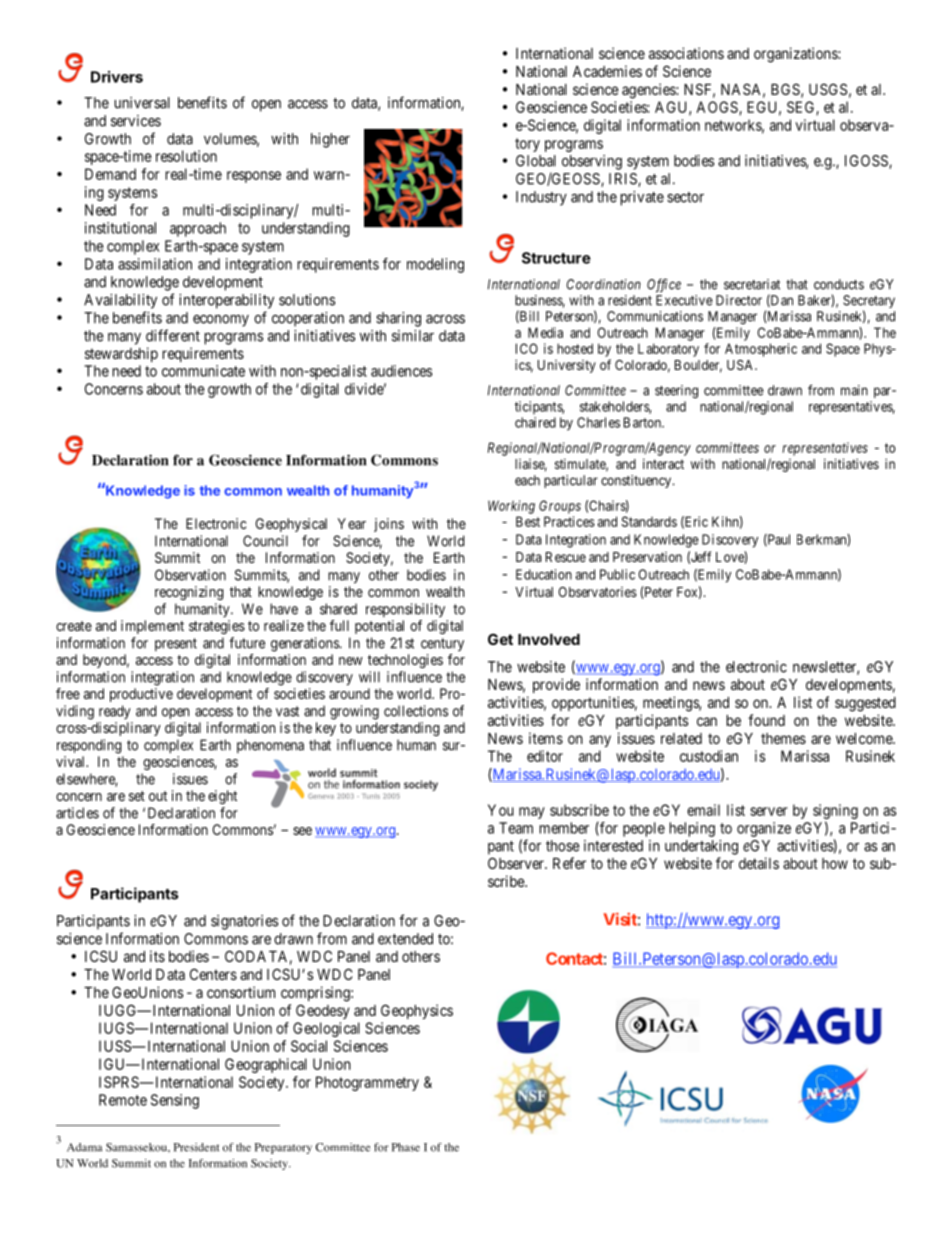 This image has height=1233, width=952. I want to click on Sensing, so click(175, 1101).
